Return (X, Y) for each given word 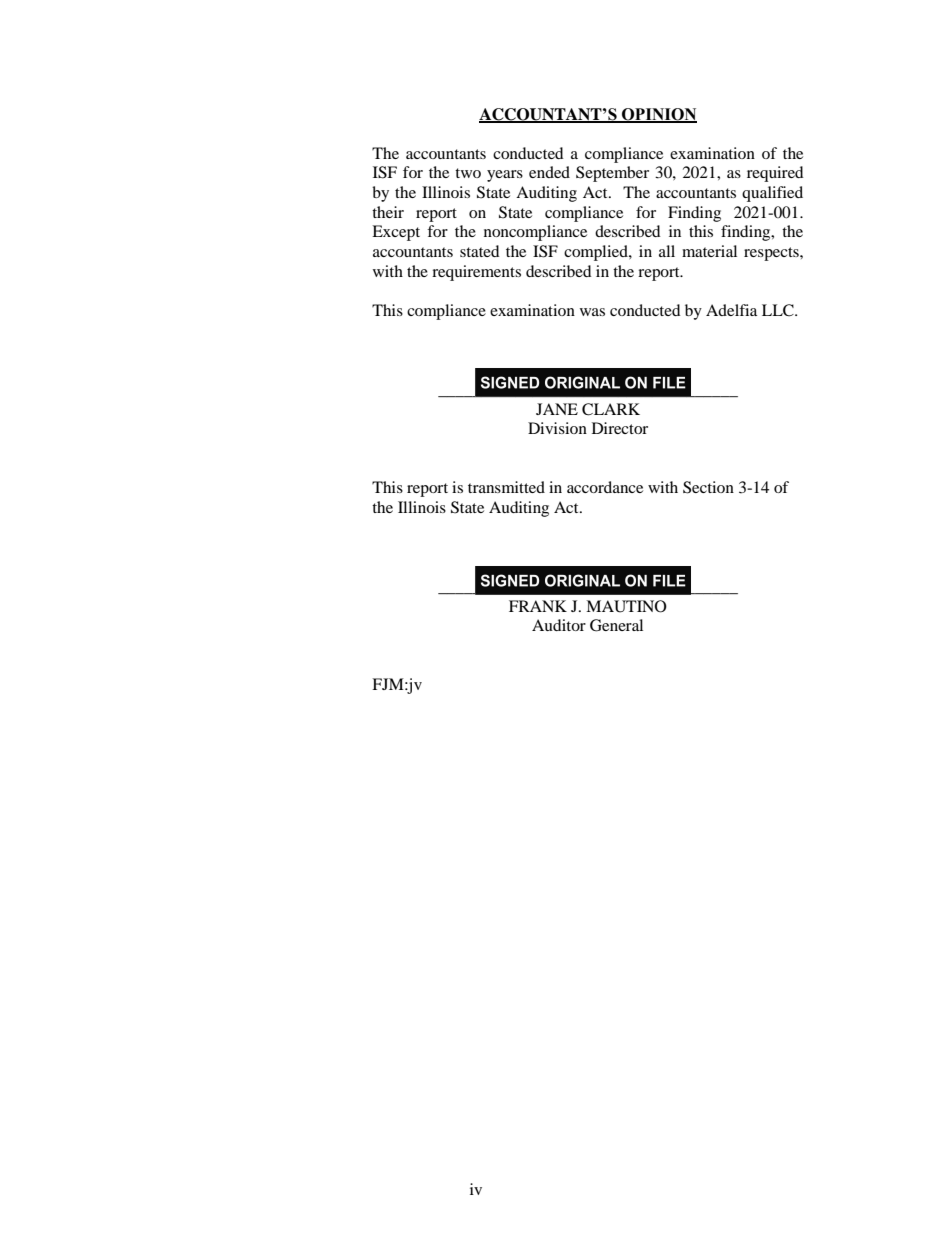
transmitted (506, 487)
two (468, 173)
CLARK (611, 409)
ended (549, 172)
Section (708, 487)
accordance (605, 487)
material (709, 251)
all (667, 251)
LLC (779, 310)
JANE (557, 409)
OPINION (658, 115)
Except (396, 233)
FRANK (538, 606)
